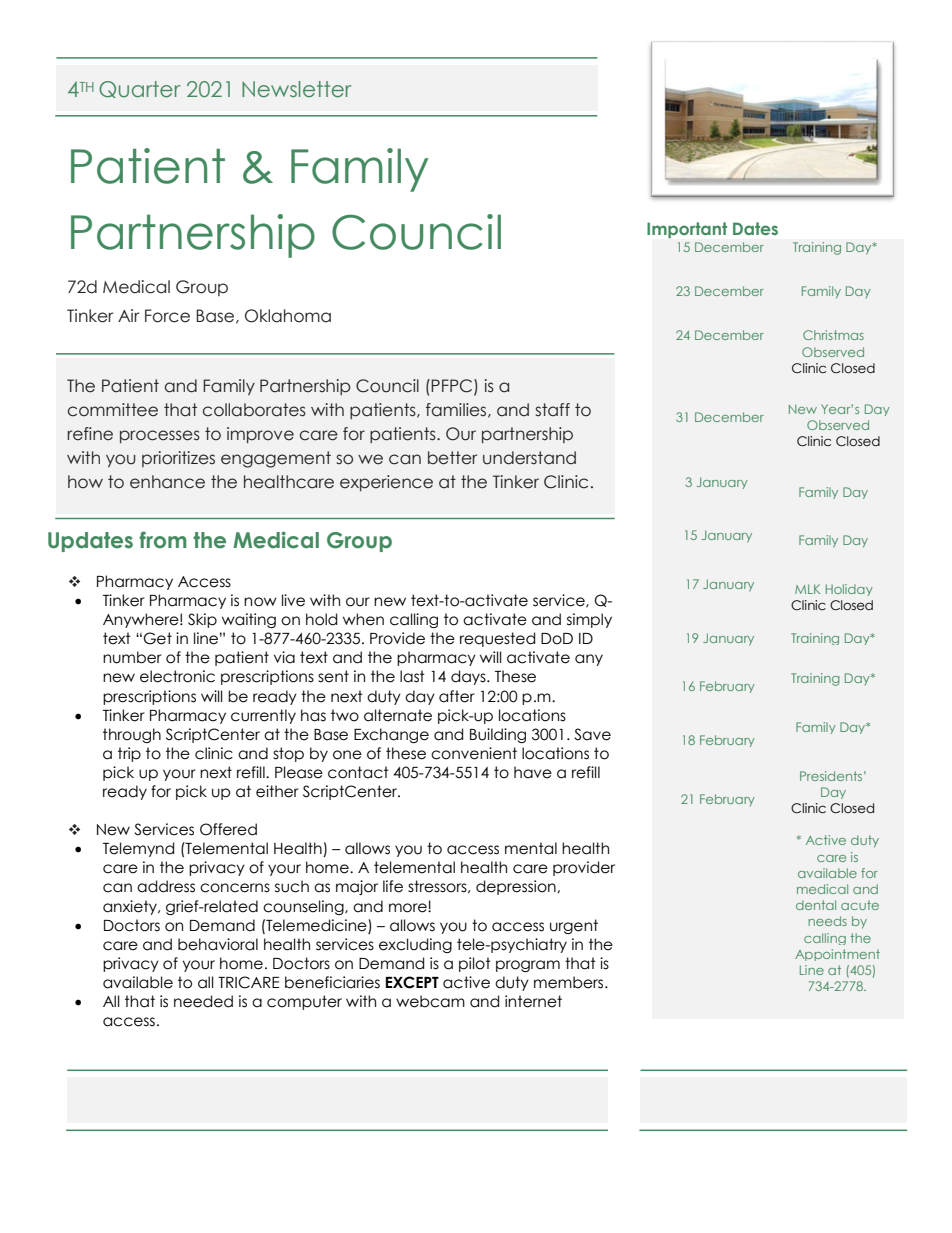 Image resolution: width=952 pixels, height=1233 pixels. I want to click on Quarter, so click(140, 89).
